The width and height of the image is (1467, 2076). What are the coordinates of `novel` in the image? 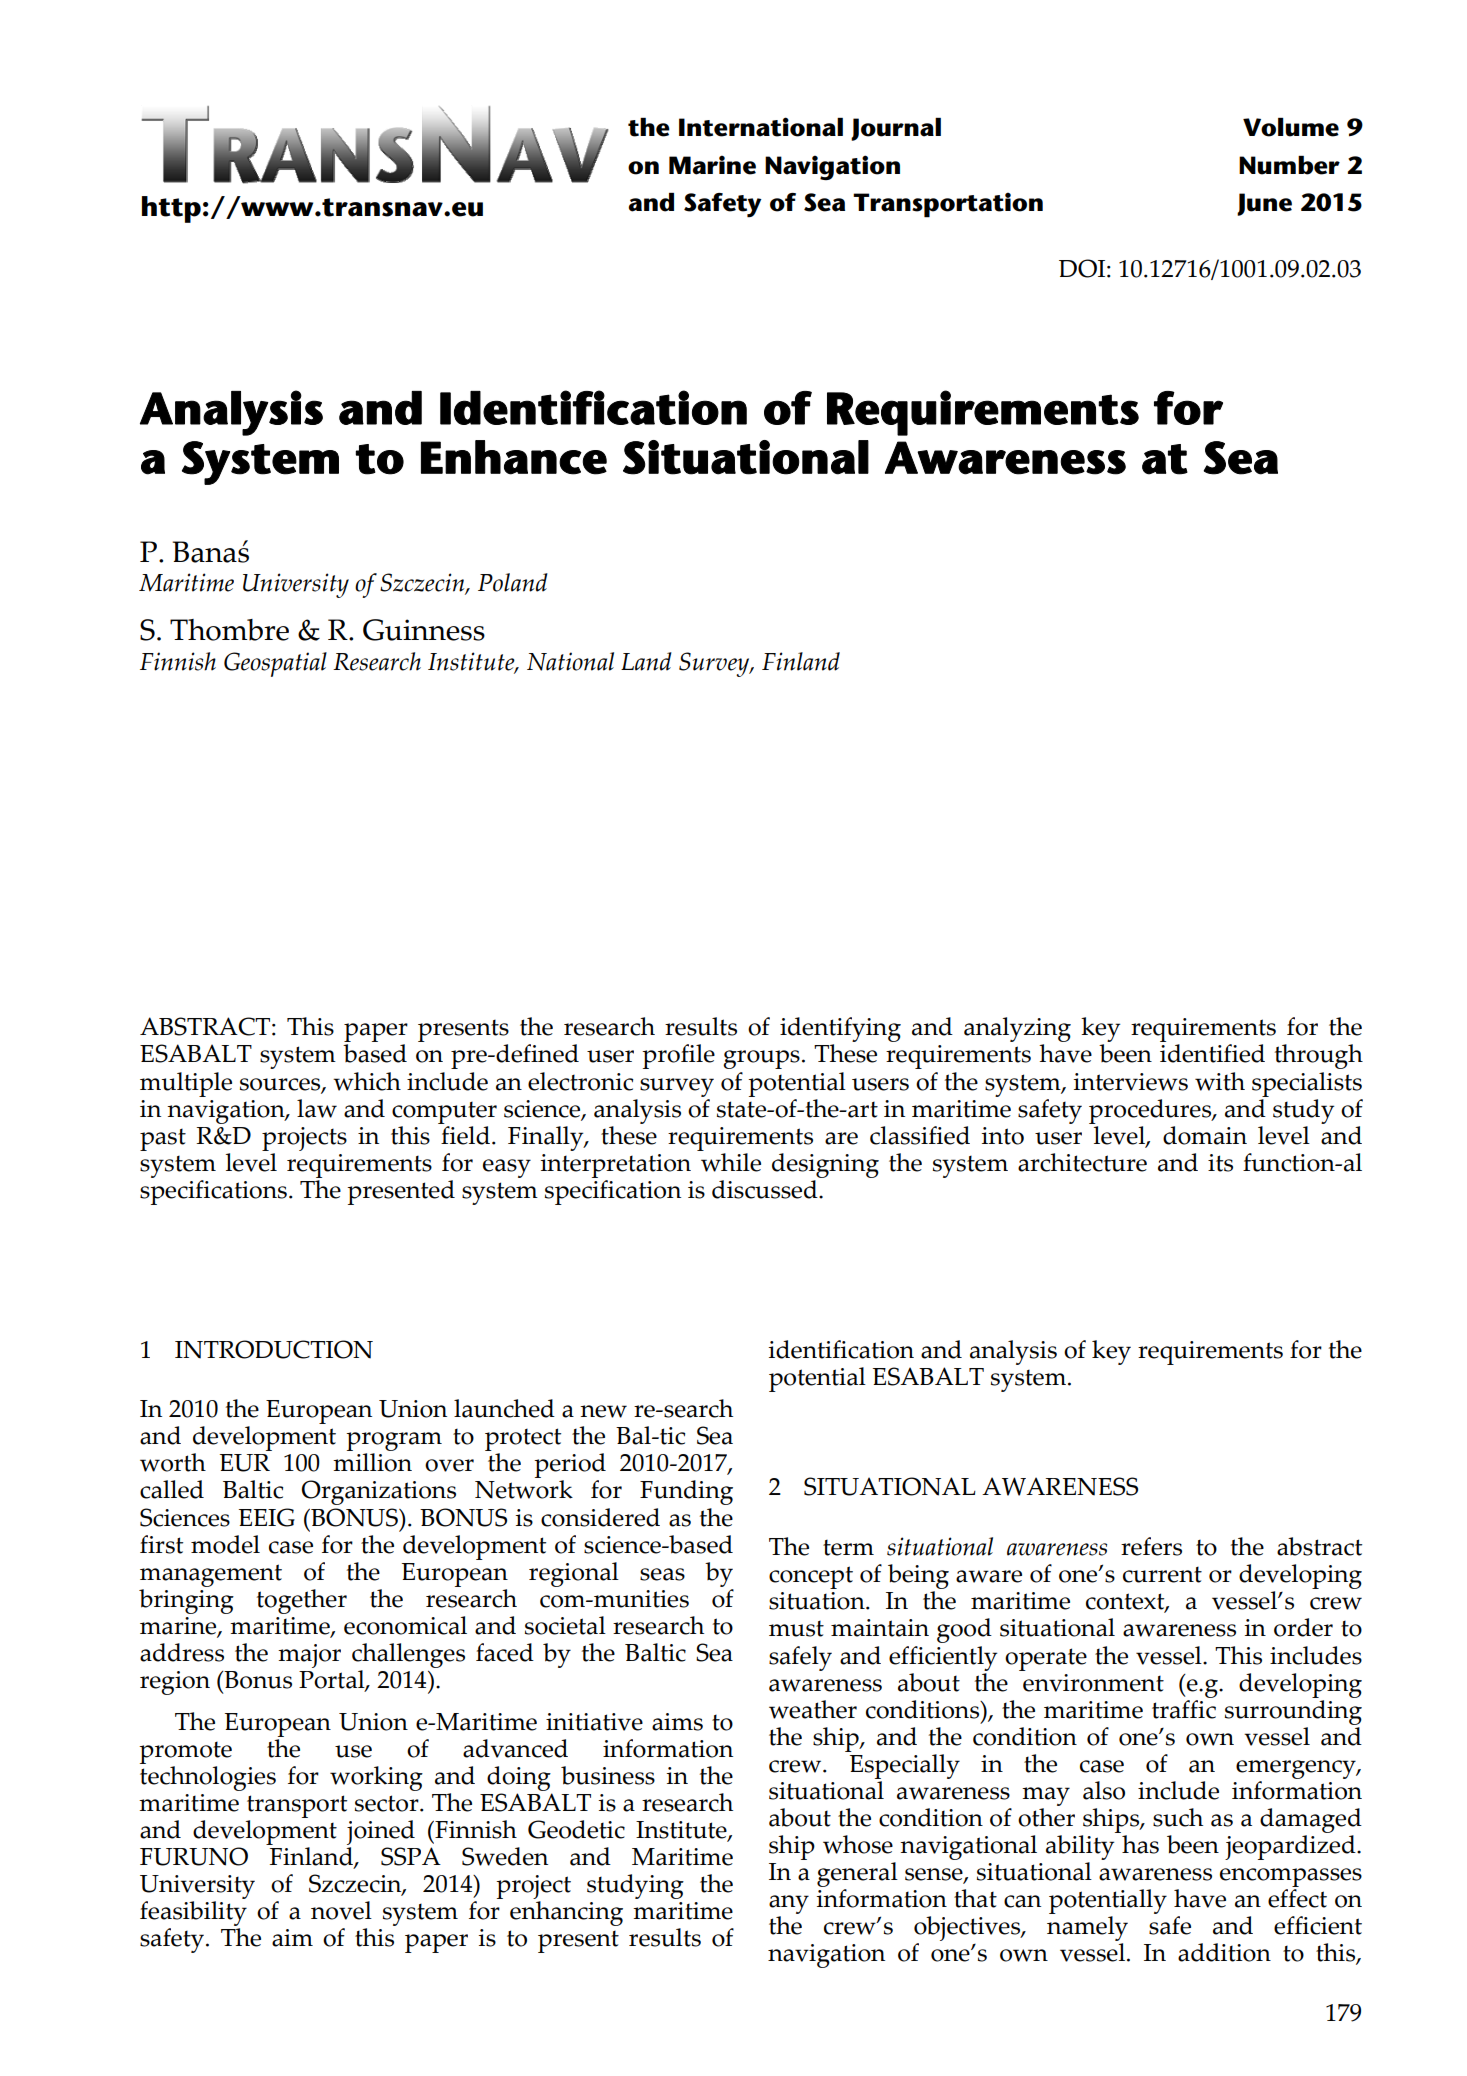 It's located at (341, 1910).
